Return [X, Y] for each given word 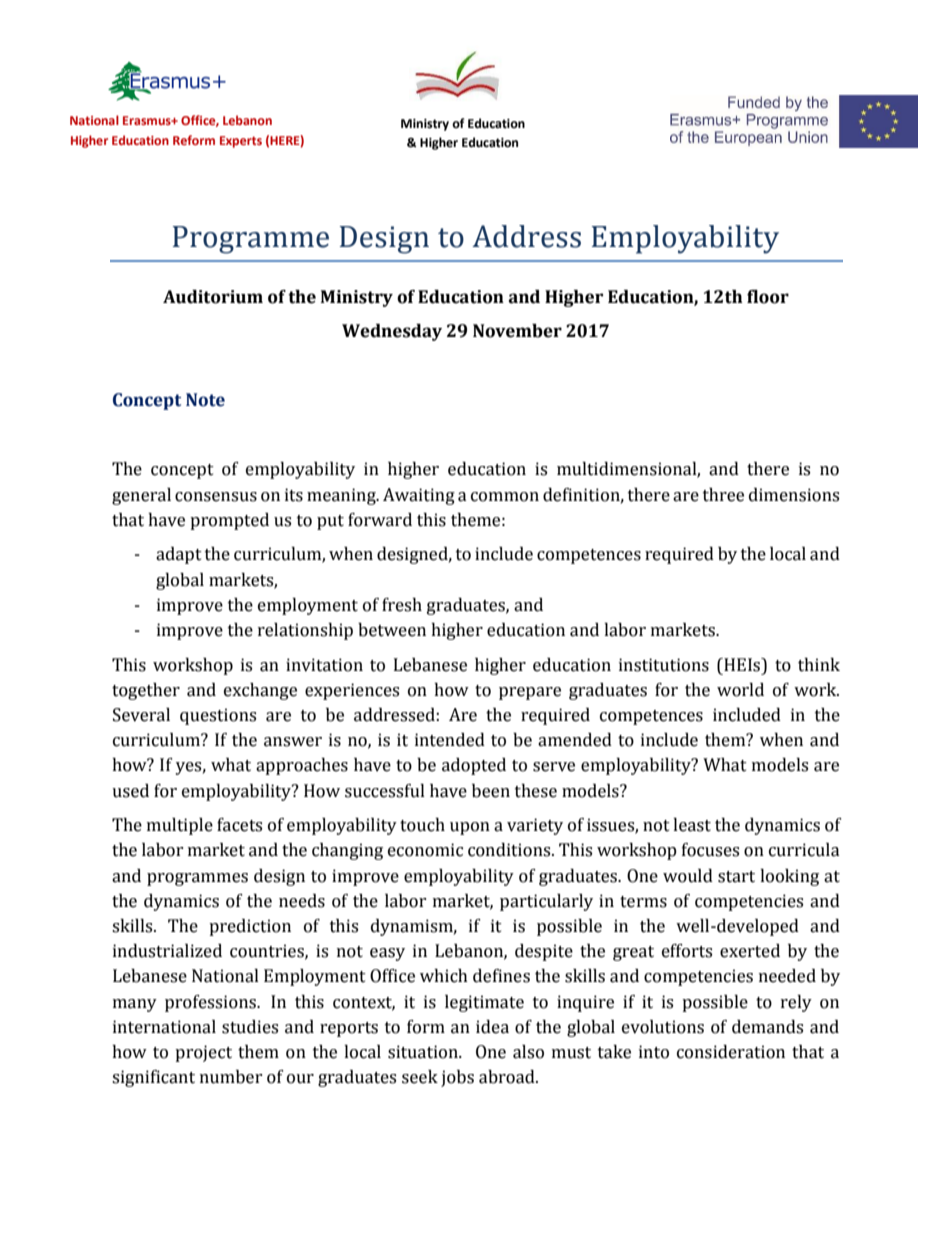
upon [470, 828]
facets [239, 825]
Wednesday [392, 332]
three [723, 495]
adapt [179, 555]
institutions [664, 665]
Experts [241, 142]
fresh [402, 605]
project [203, 1053]
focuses [710, 850]
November [517, 331]
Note [205, 400]
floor [768, 297]
